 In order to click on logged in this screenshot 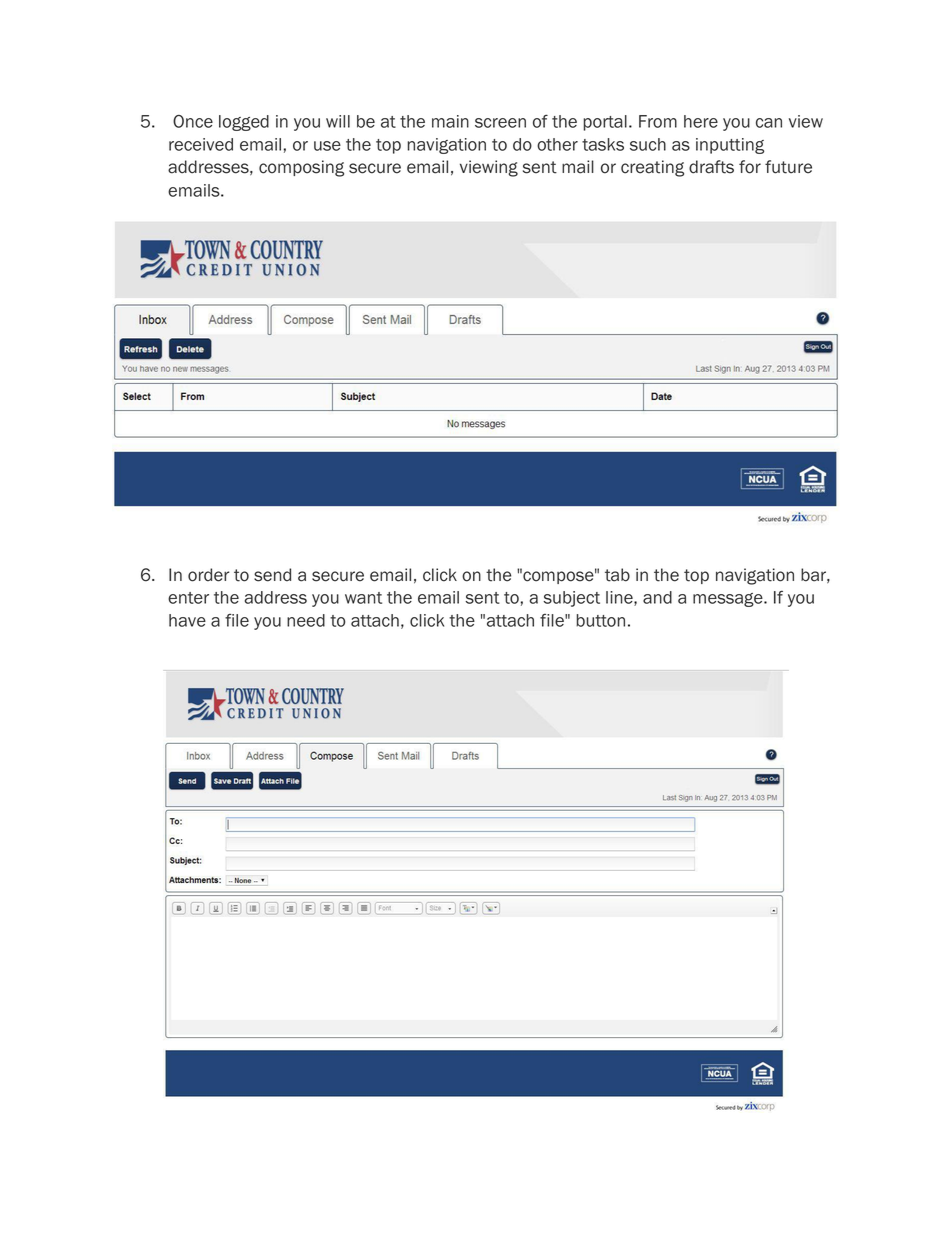, I will do `click(244, 123)`.
